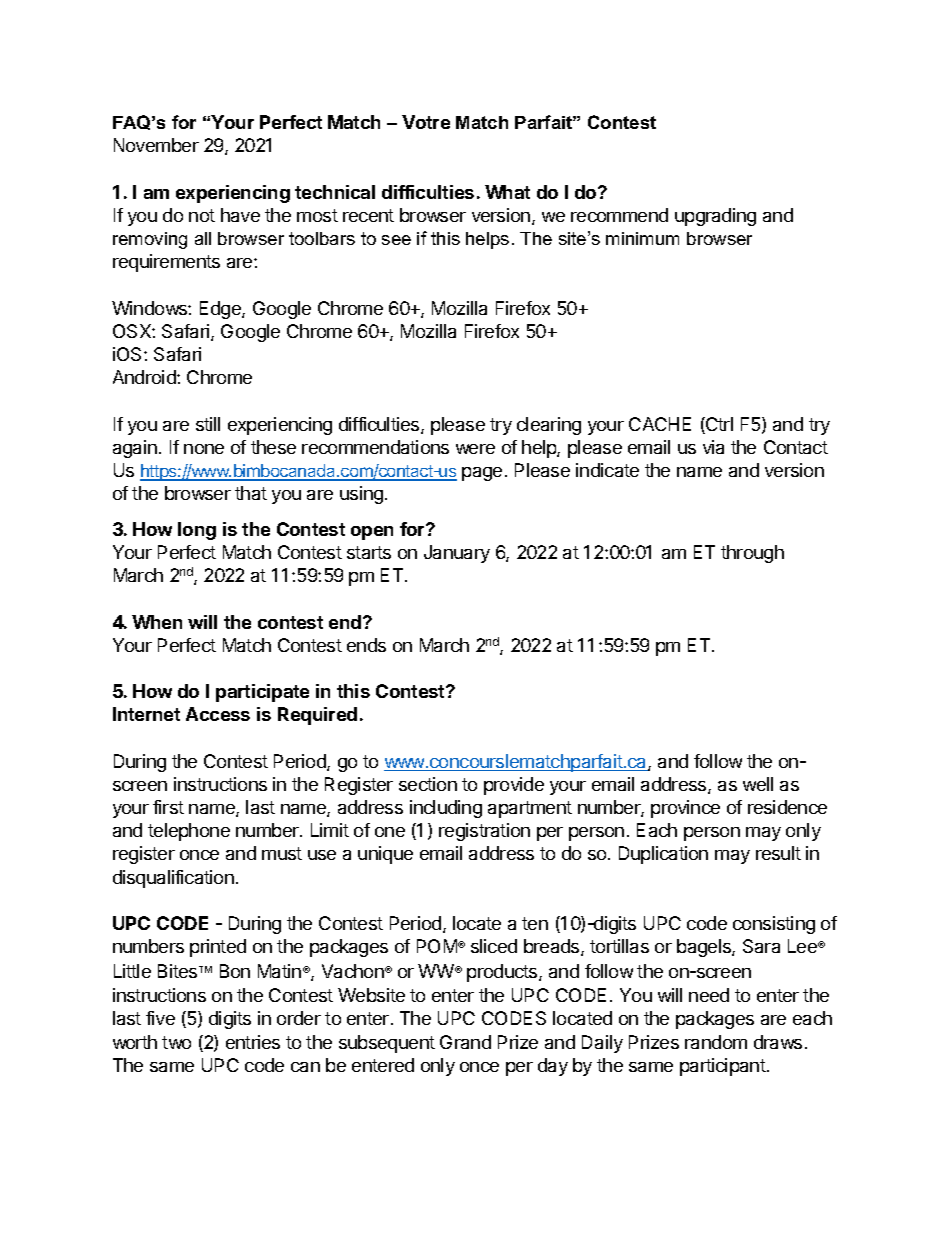  What do you see at coordinates (715, 217) in the page?
I see `upgrading` at bounding box center [715, 217].
